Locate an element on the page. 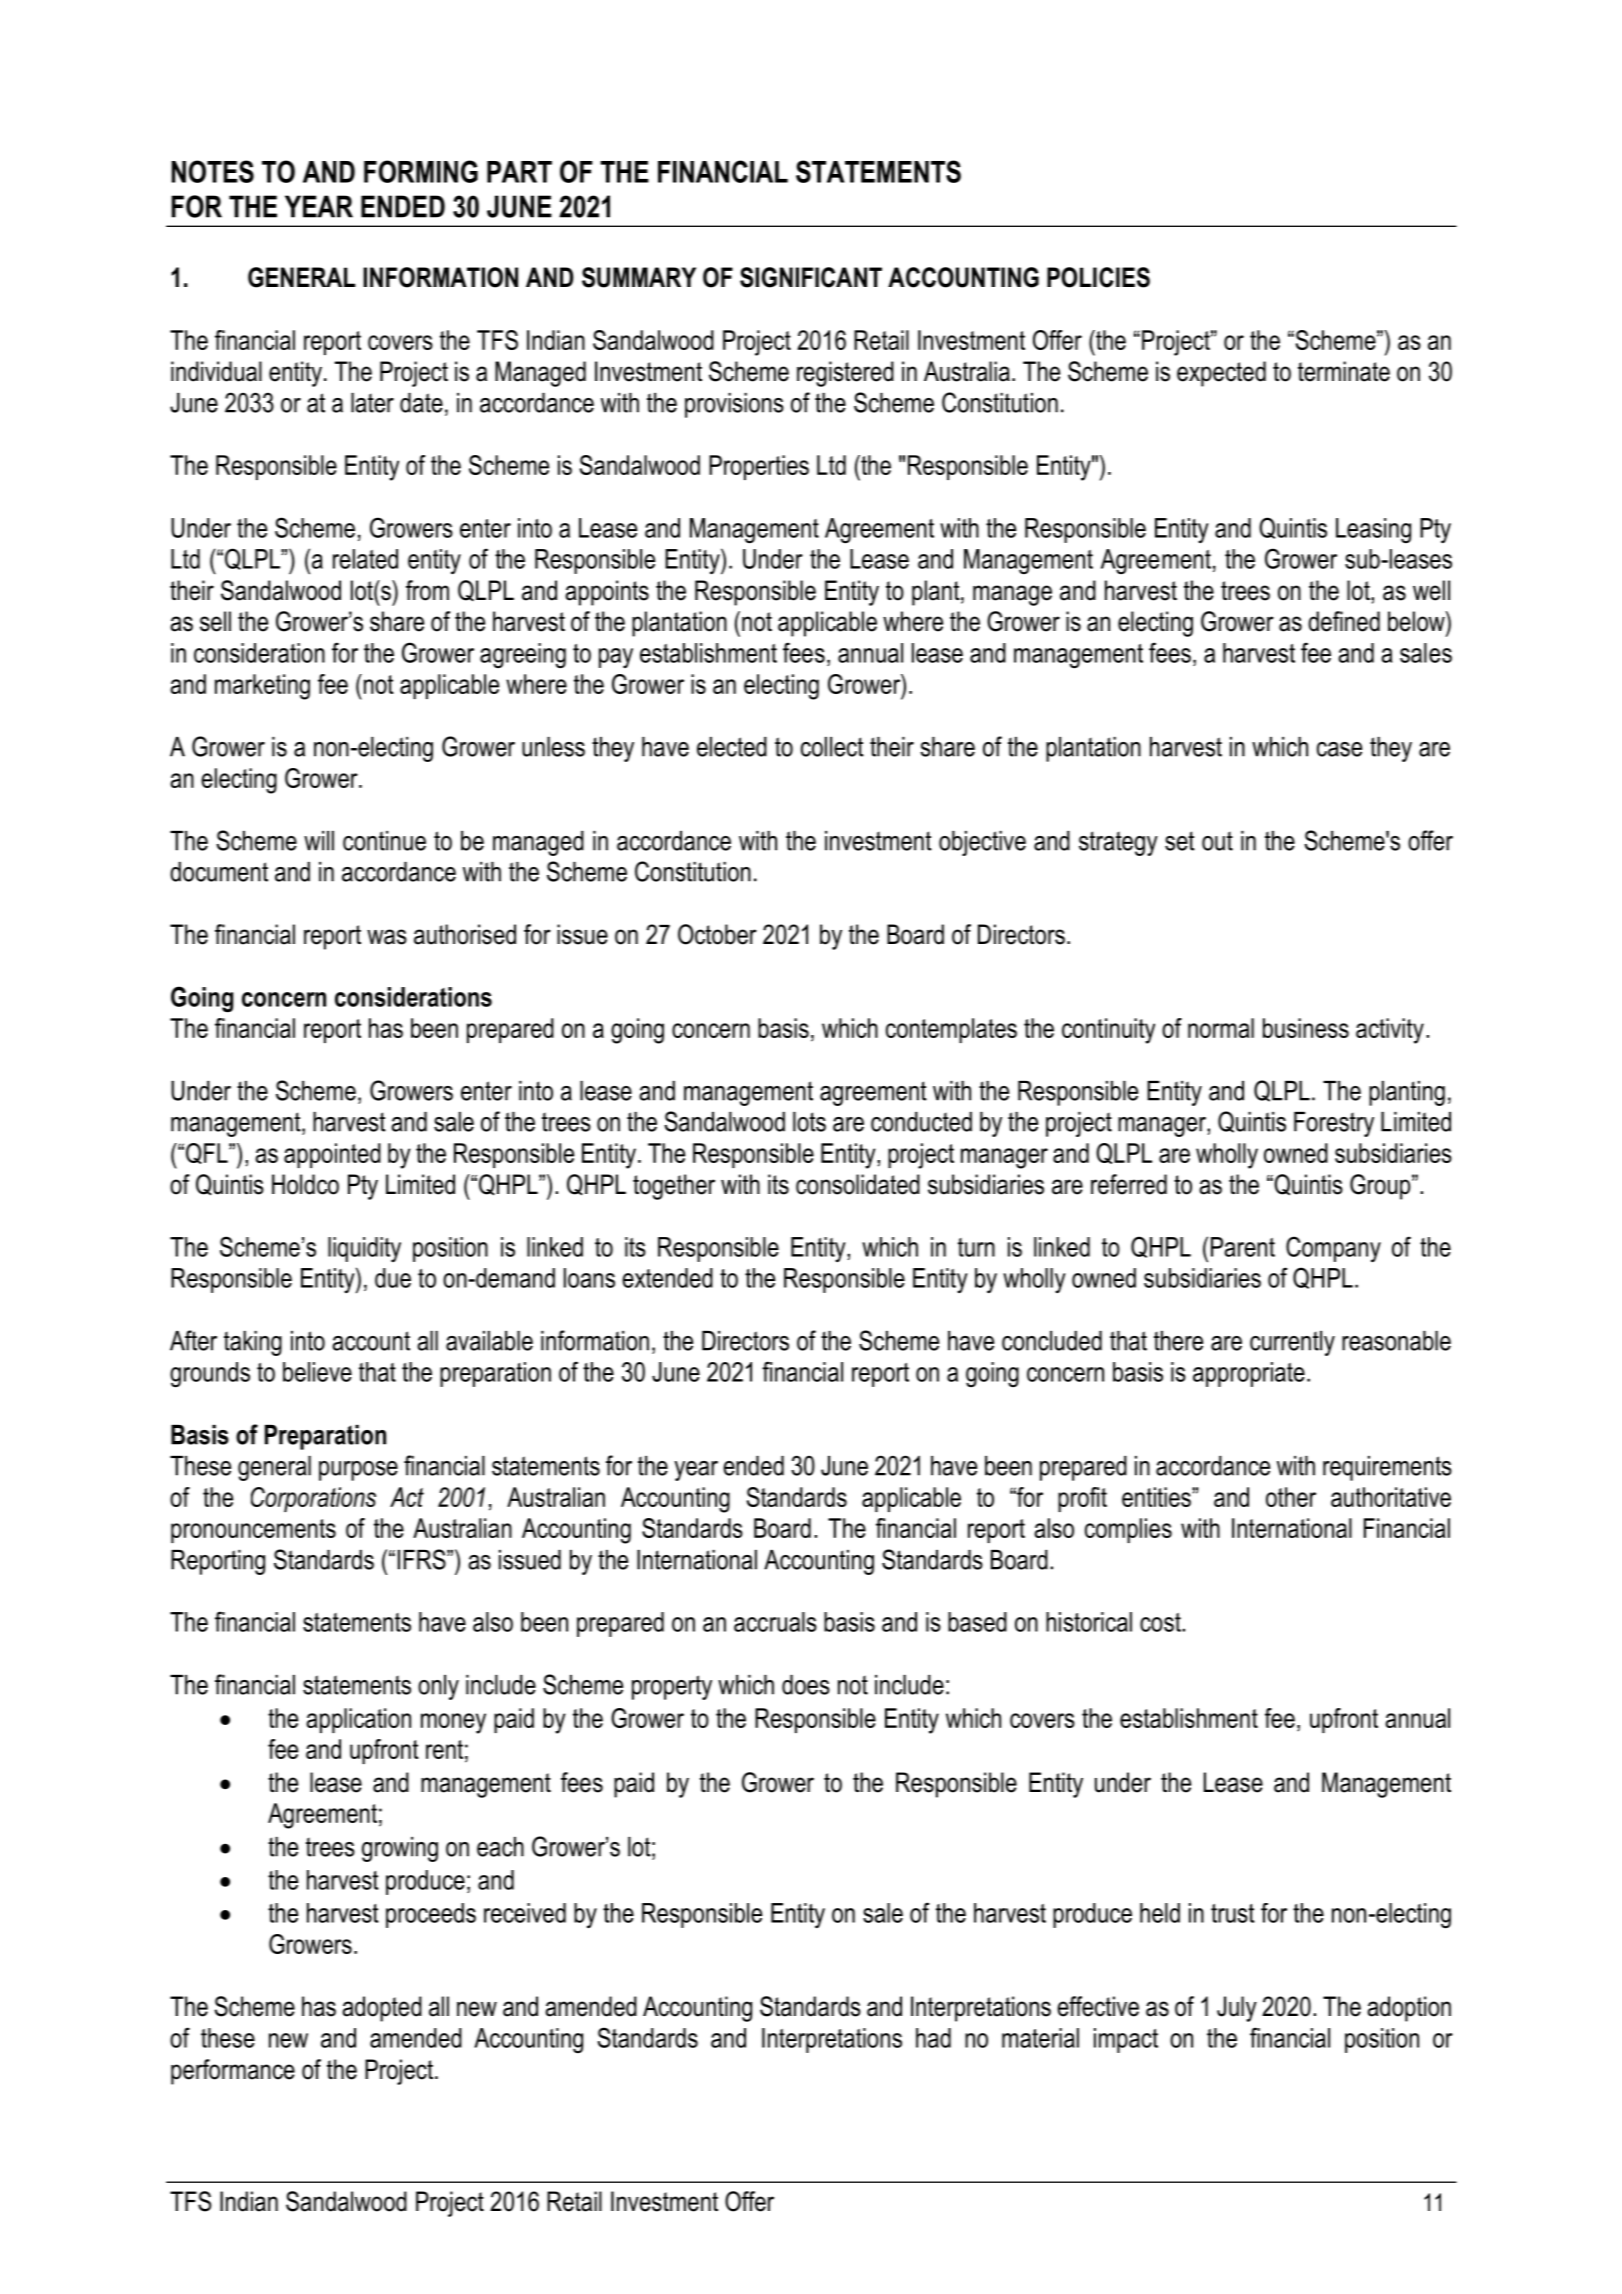 The width and height of the page is (1622, 2294). SIGNIFICANT is located at coordinates (811, 277).
